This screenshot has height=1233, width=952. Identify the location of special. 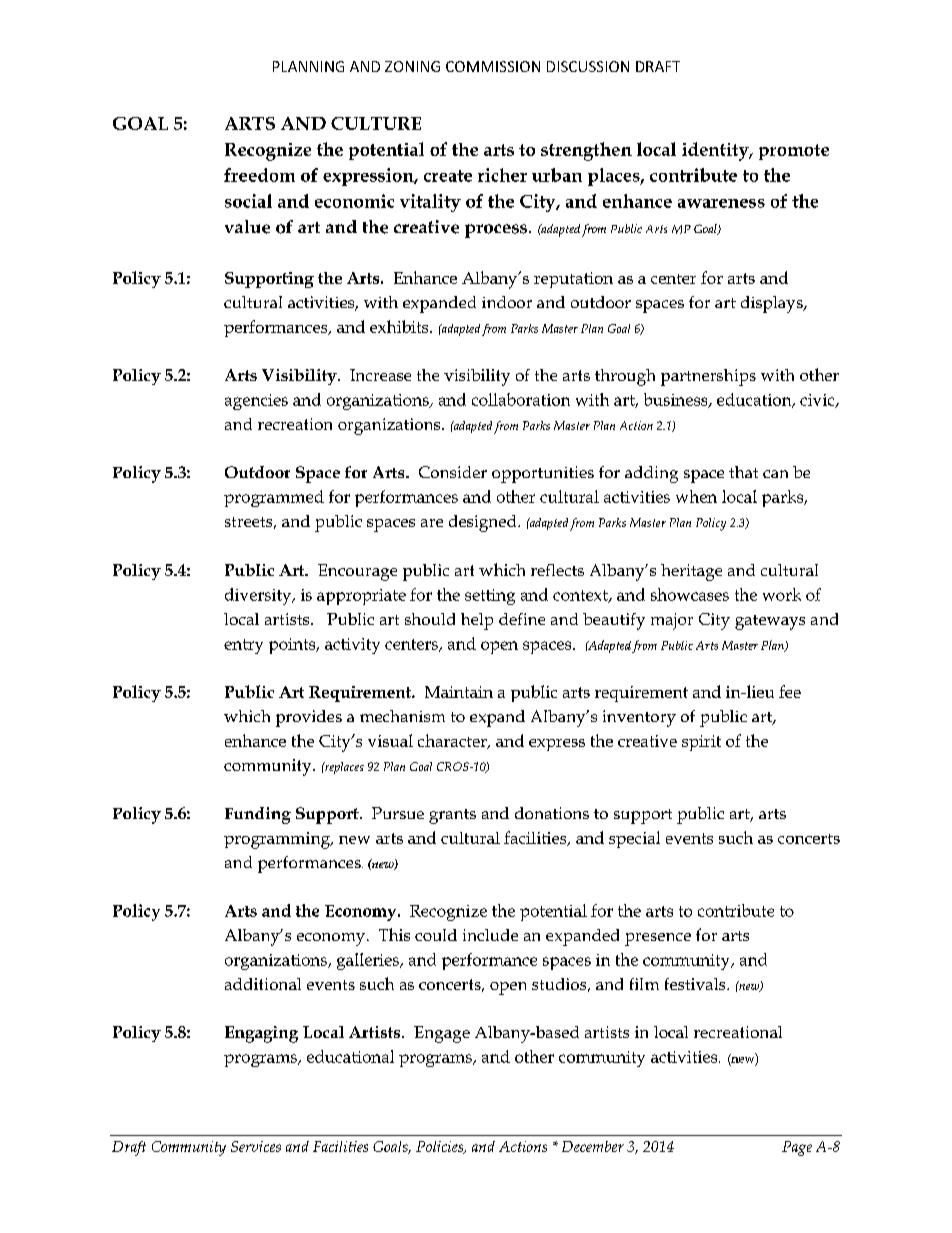
(634, 839).
